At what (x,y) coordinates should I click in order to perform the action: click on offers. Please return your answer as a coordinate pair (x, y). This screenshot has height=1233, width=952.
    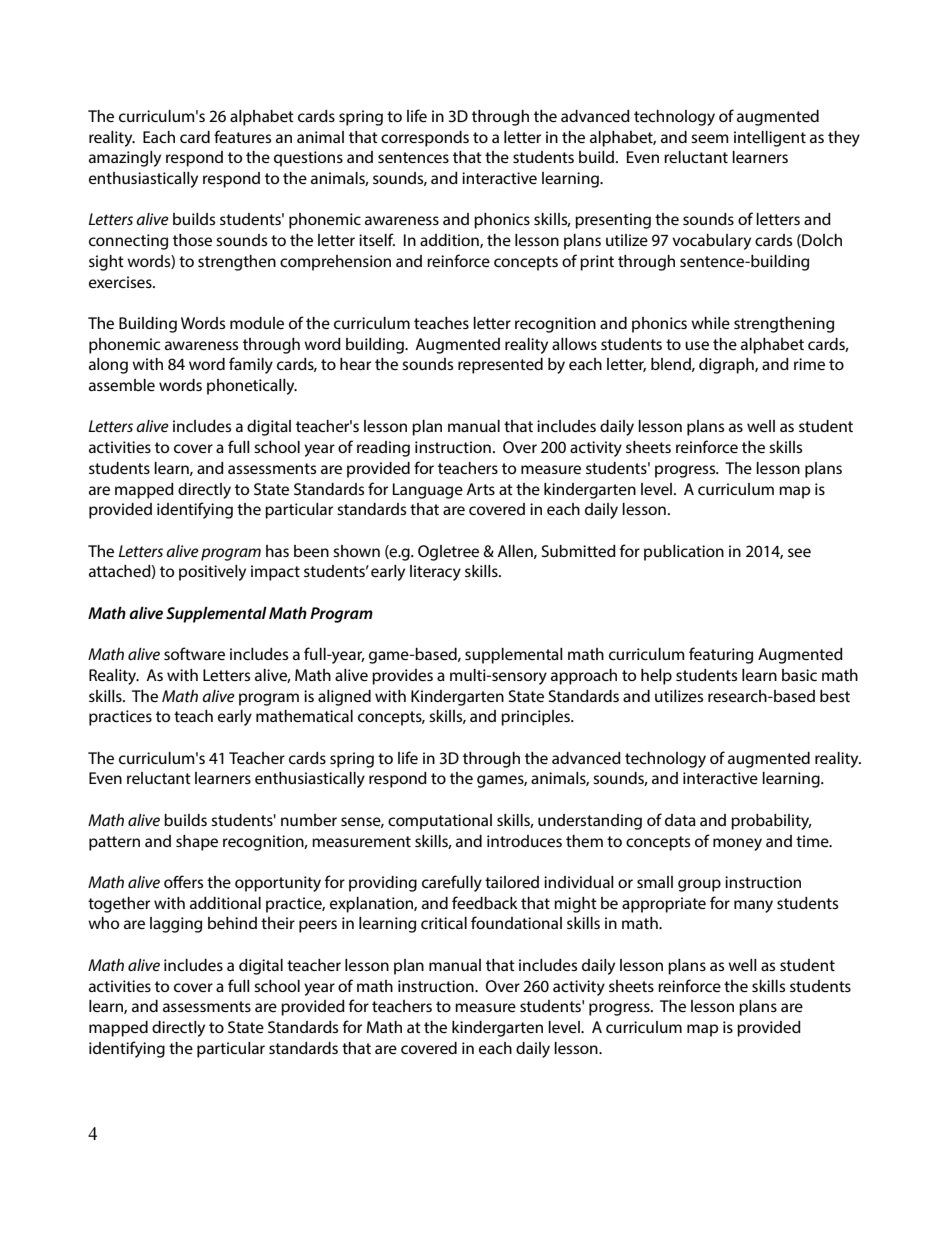
    Looking at the image, I should click on (183, 881).
